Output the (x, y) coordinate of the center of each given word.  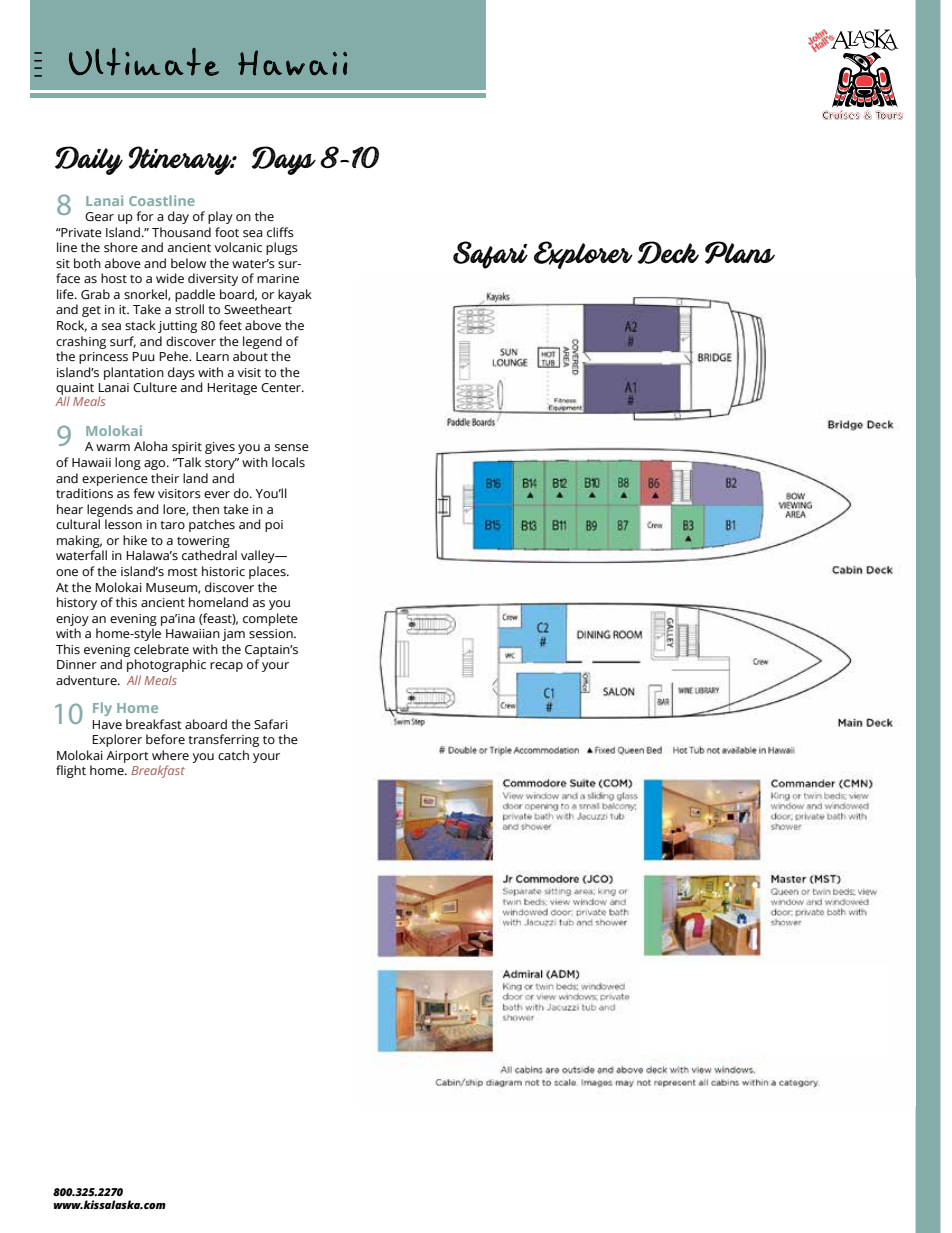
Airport (127, 757)
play (220, 217)
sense (292, 448)
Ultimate (144, 62)
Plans (740, 252)
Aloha (151, 446)
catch (233, 755)
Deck (668, 252)
